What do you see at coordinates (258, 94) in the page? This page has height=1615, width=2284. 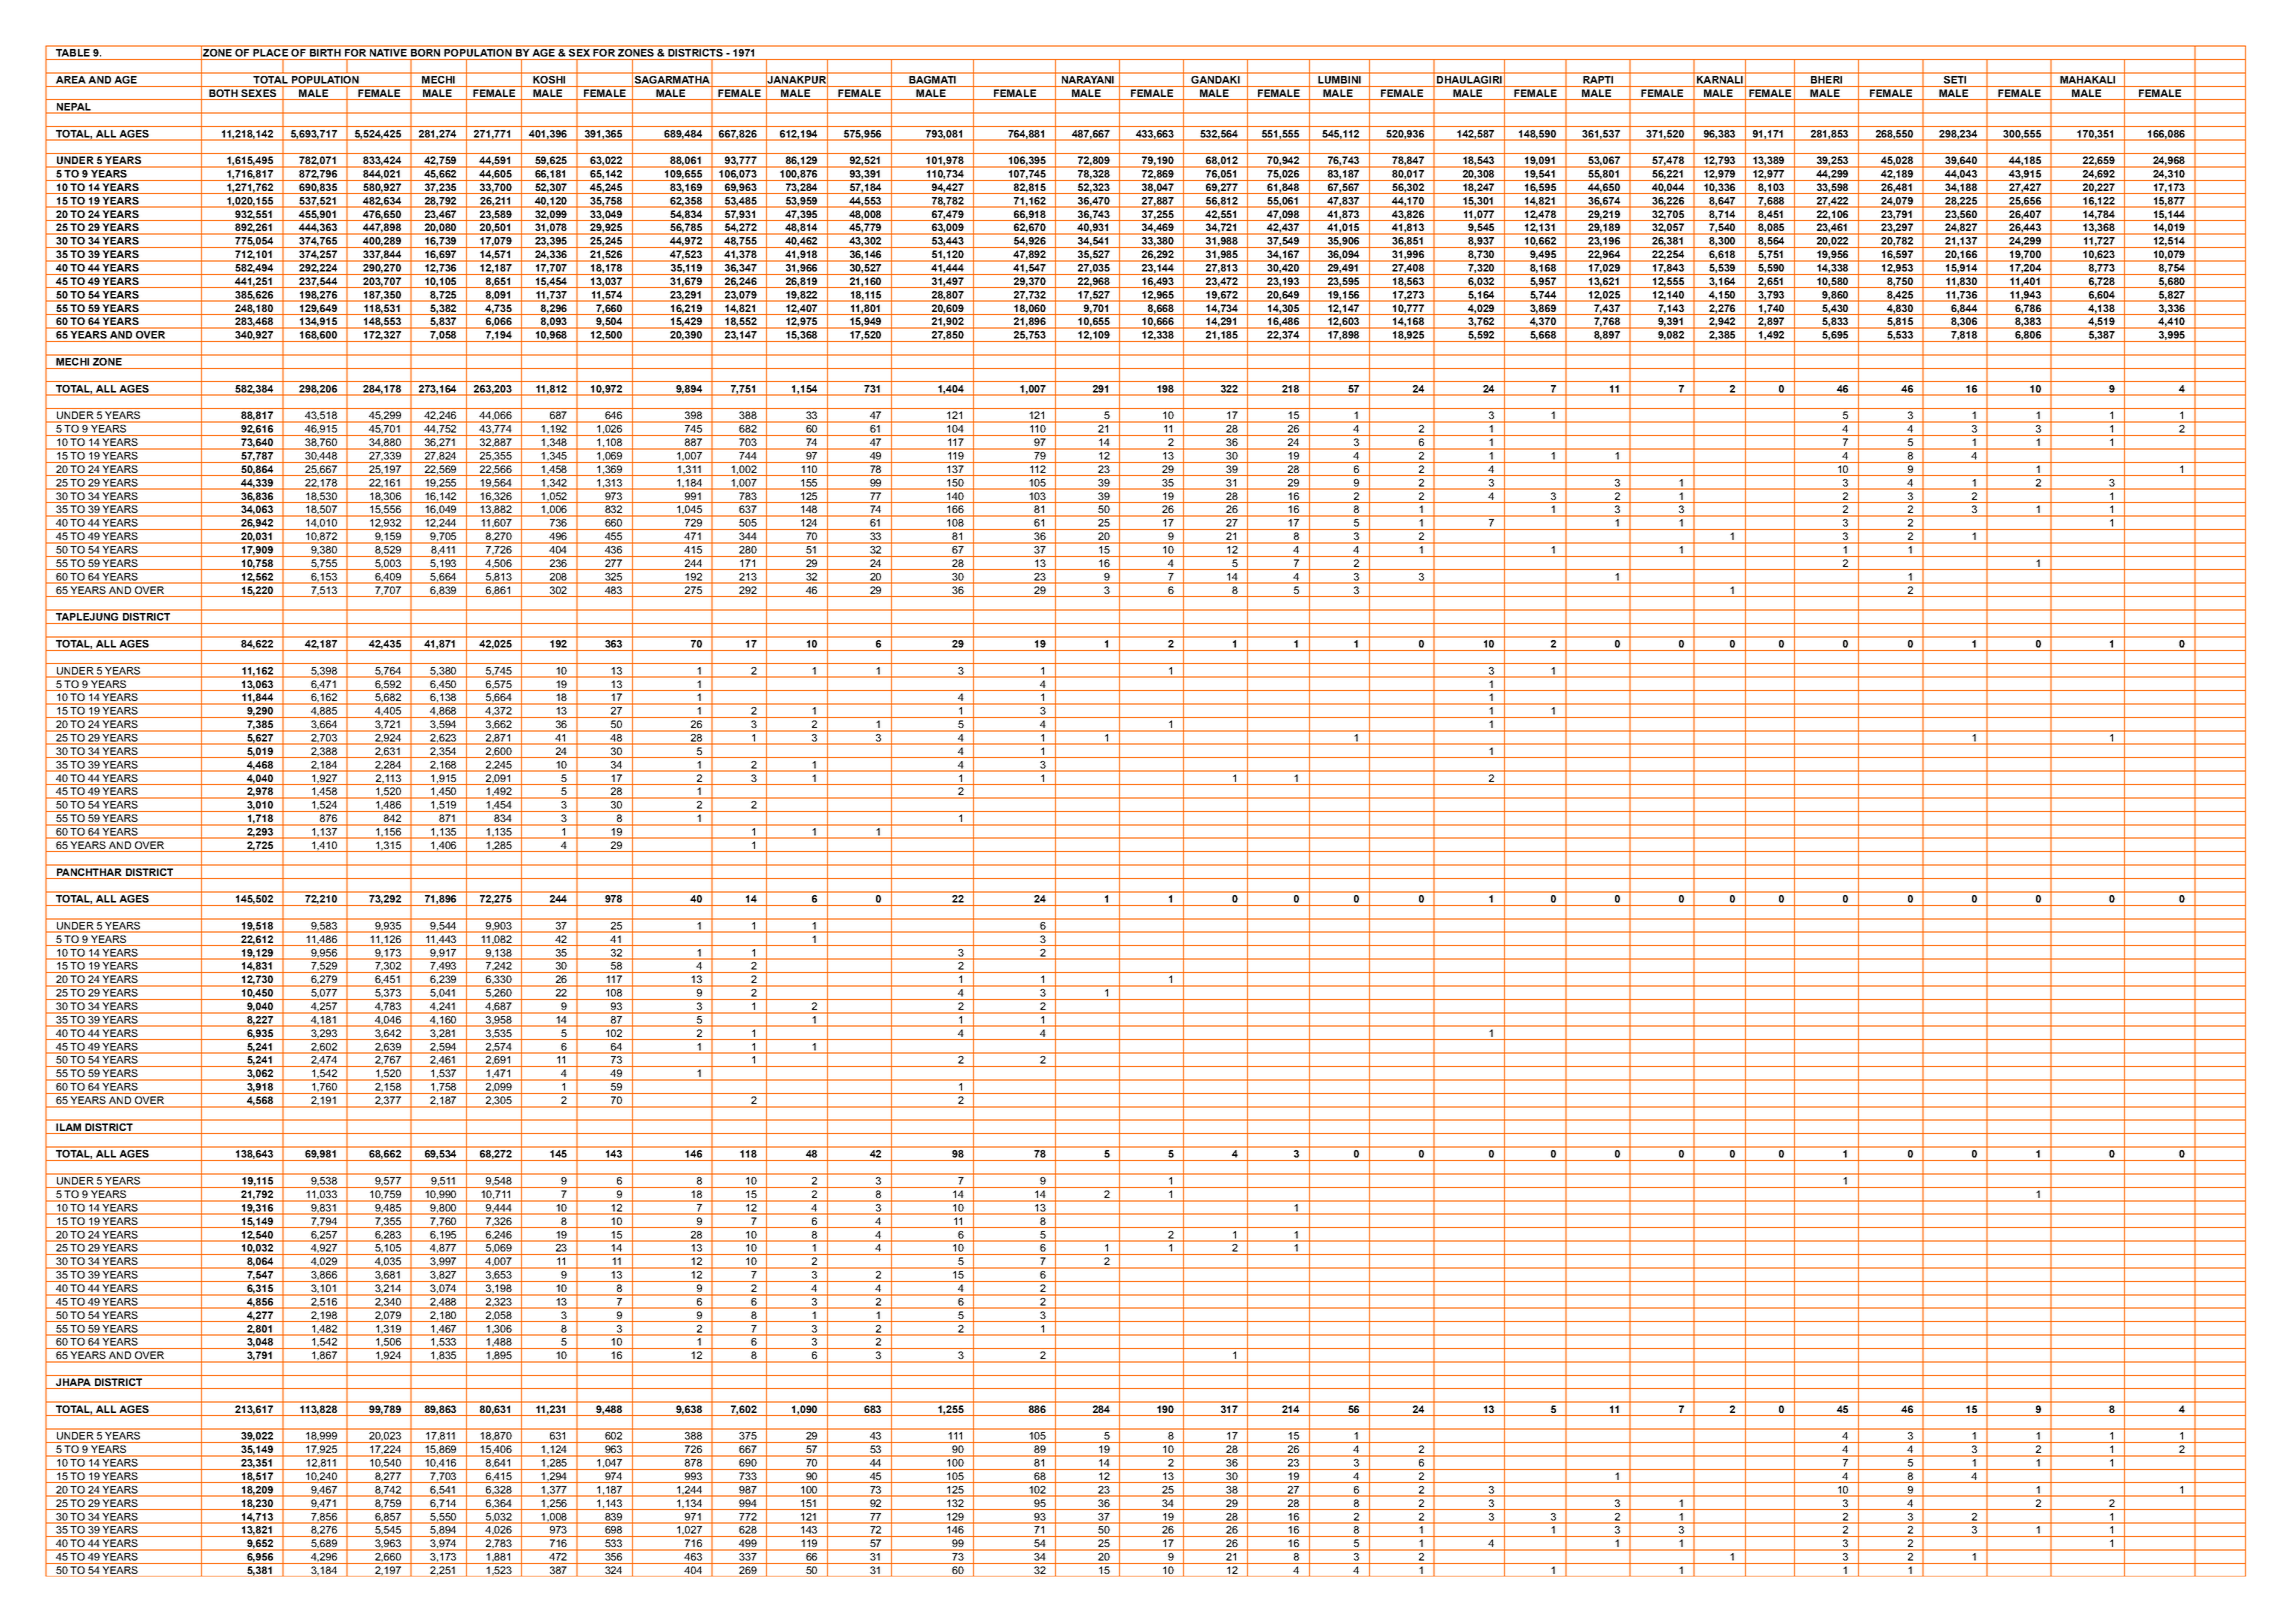 I see `SEXES` at bounding box center [258, 94].
